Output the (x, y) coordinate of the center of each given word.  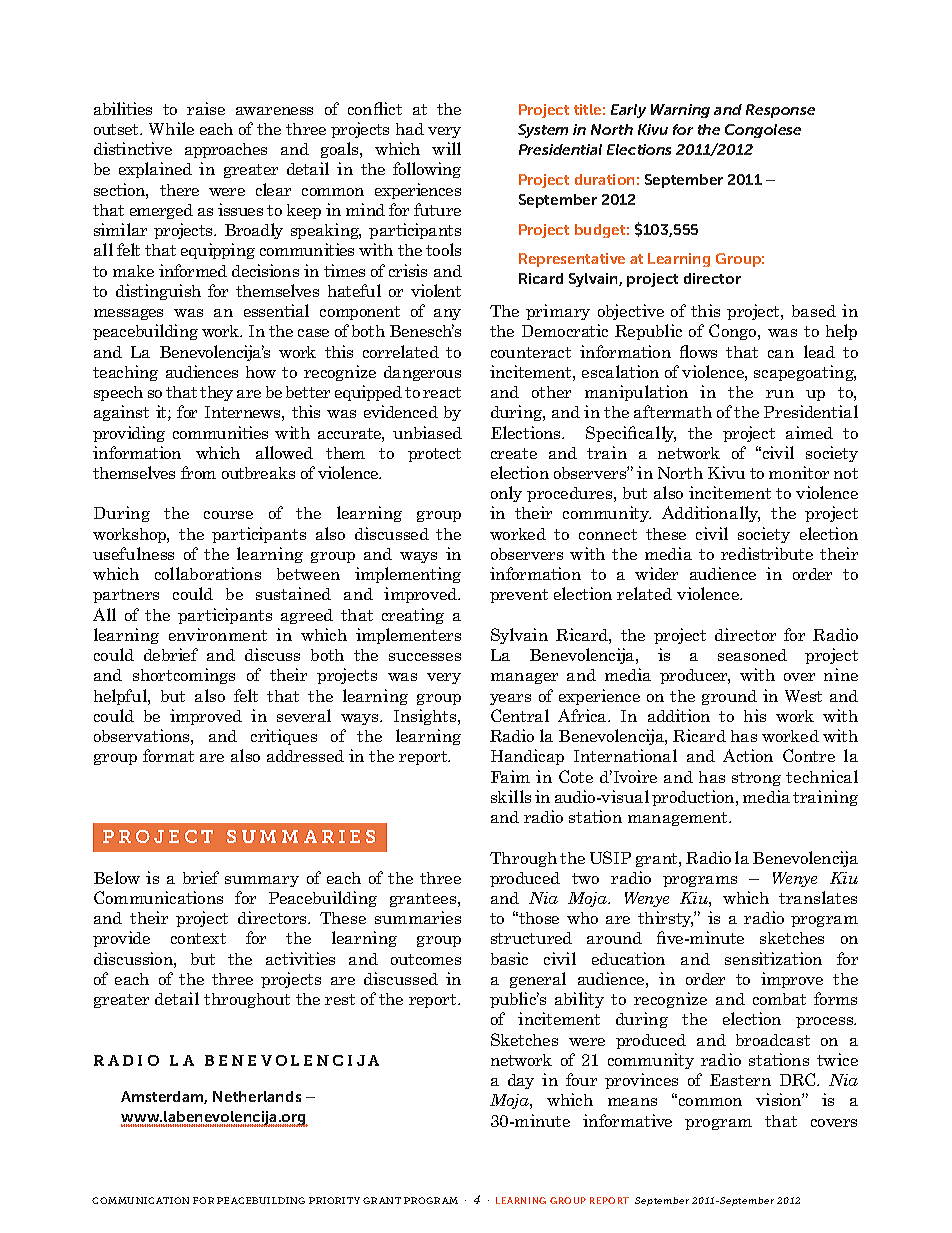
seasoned (752, 655)
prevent (519, 596)
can (781, 354)
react (442, 392)
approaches (226, 150)
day (521, 1081)
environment (218, 634)
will (446, 148)
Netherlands (257, 1096)
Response (780, 111)
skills (511, 796)
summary (262, 881)
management (679, 819)
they (216, 393)
